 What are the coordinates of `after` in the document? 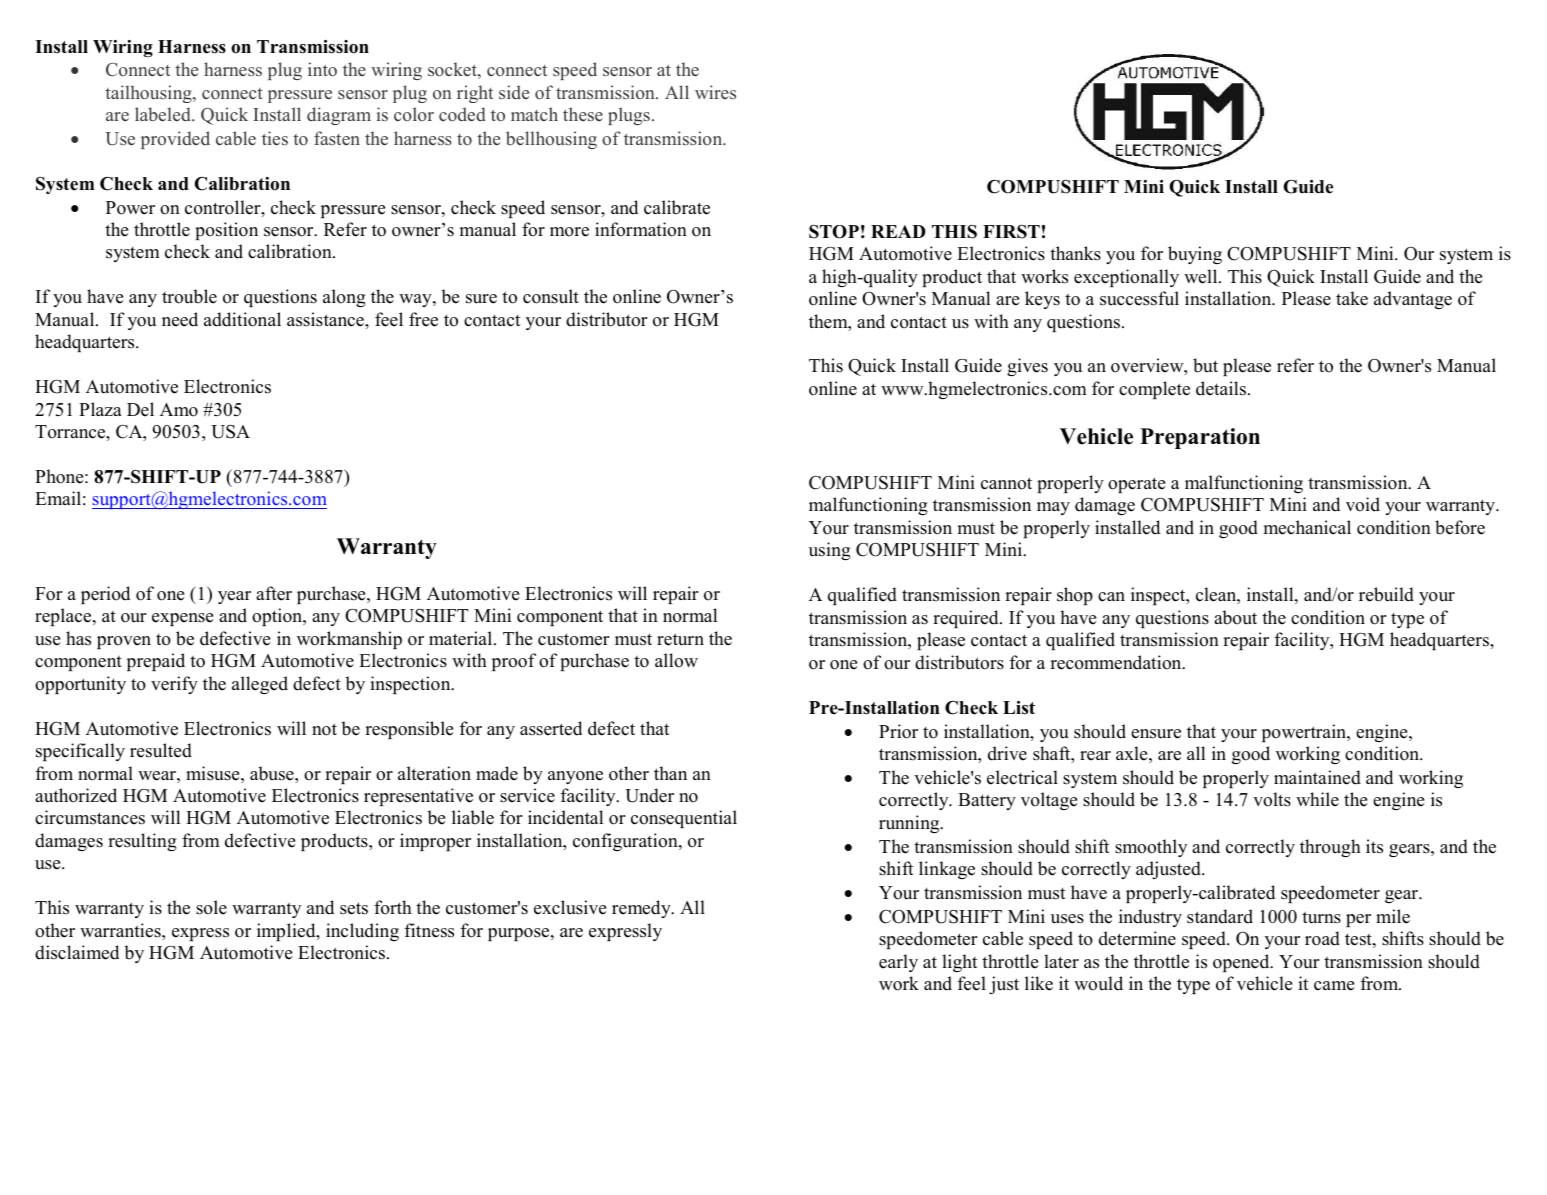 It's located at (274, 593).
